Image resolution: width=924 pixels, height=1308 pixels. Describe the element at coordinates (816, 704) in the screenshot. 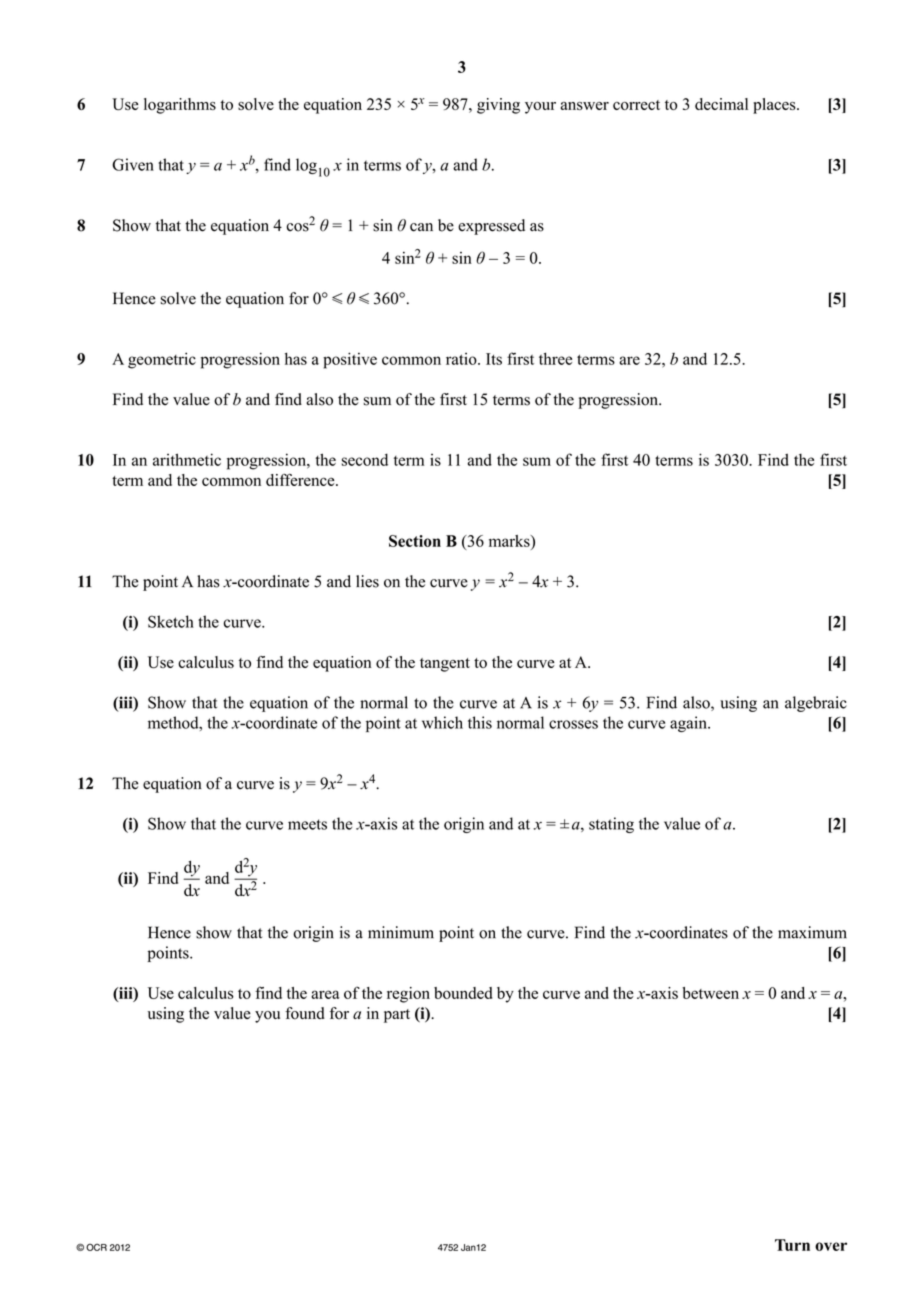

I see `algebraic` at that location.
